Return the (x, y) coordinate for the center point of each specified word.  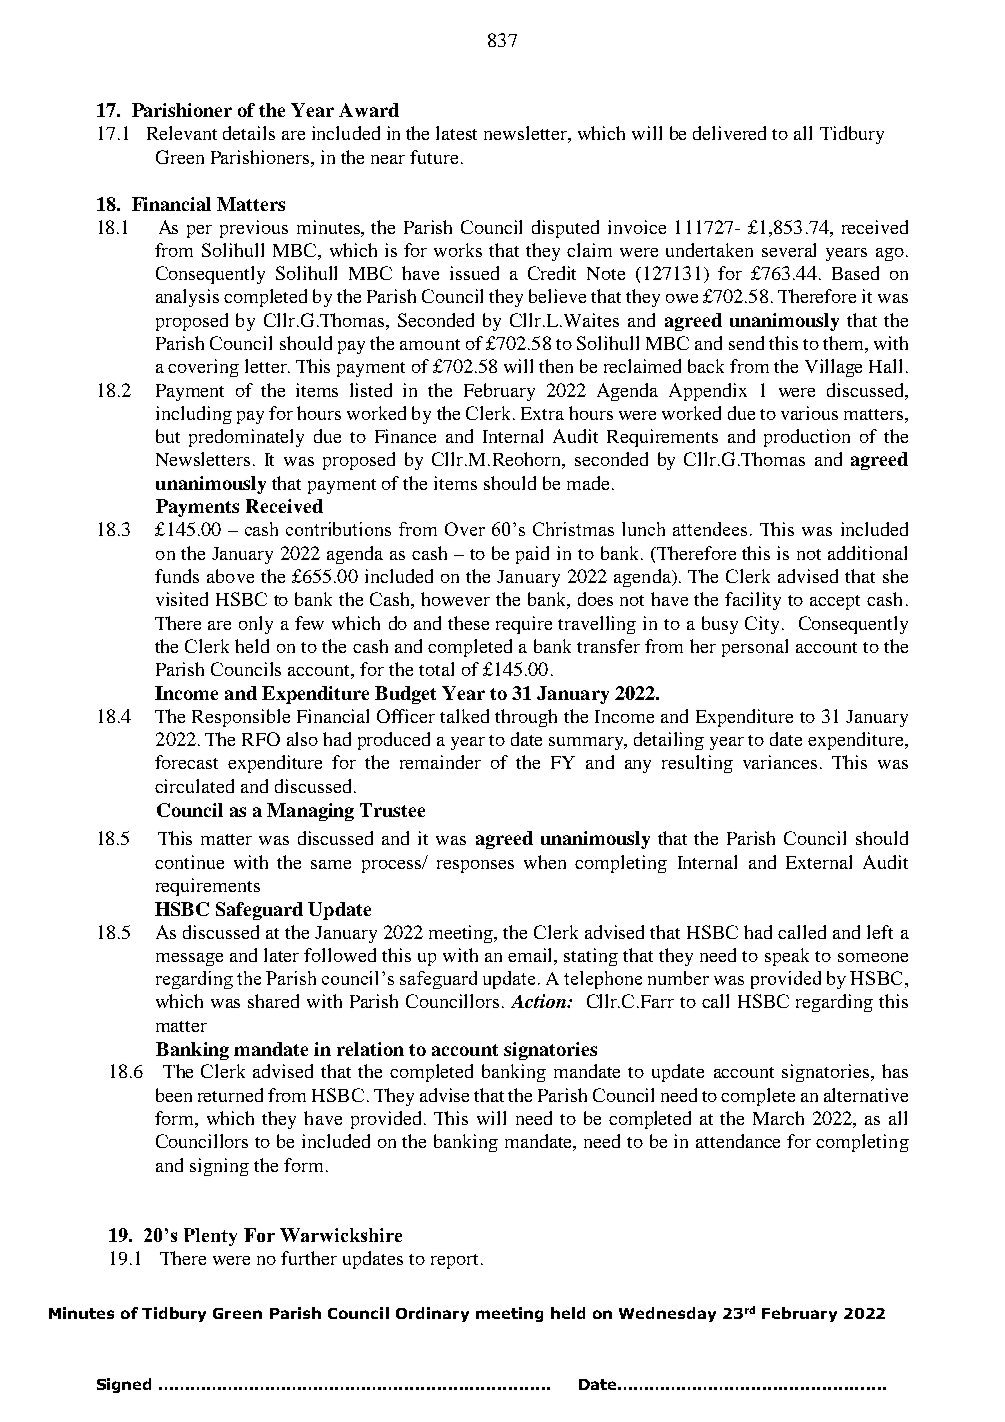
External (819, 862)
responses (475, 866)
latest (456, 133)
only (256, 625)
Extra (542, 413)
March (778, 1118)
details (249, 133)
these (468, 623)
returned (230, 1095)
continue (189, 862)
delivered (729, 133)
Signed (124, 1385)
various (809, 413)
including (194, 415)
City (762, 625)
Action (539, 1001)
